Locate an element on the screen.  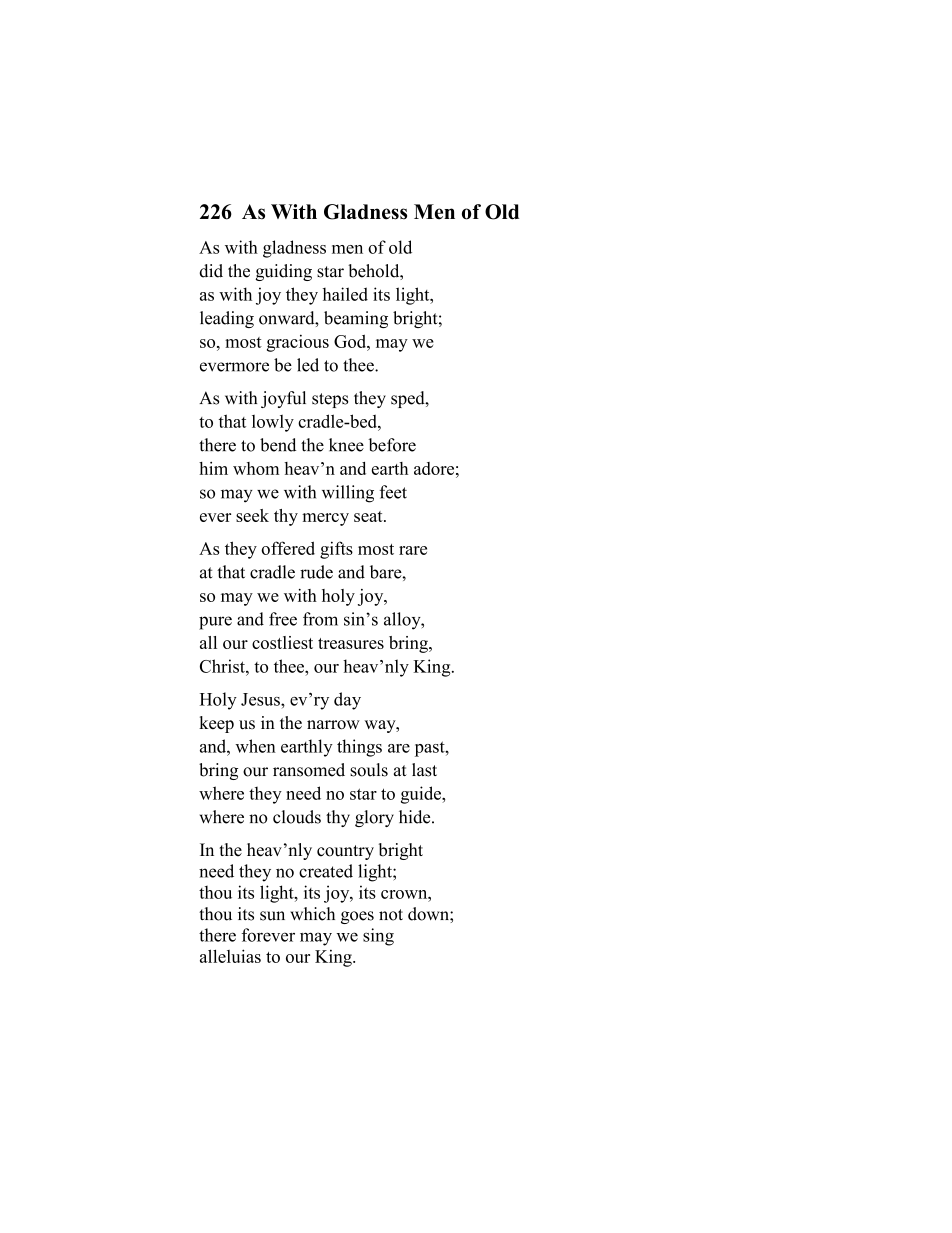
from is located at coordinates (320, 619).
